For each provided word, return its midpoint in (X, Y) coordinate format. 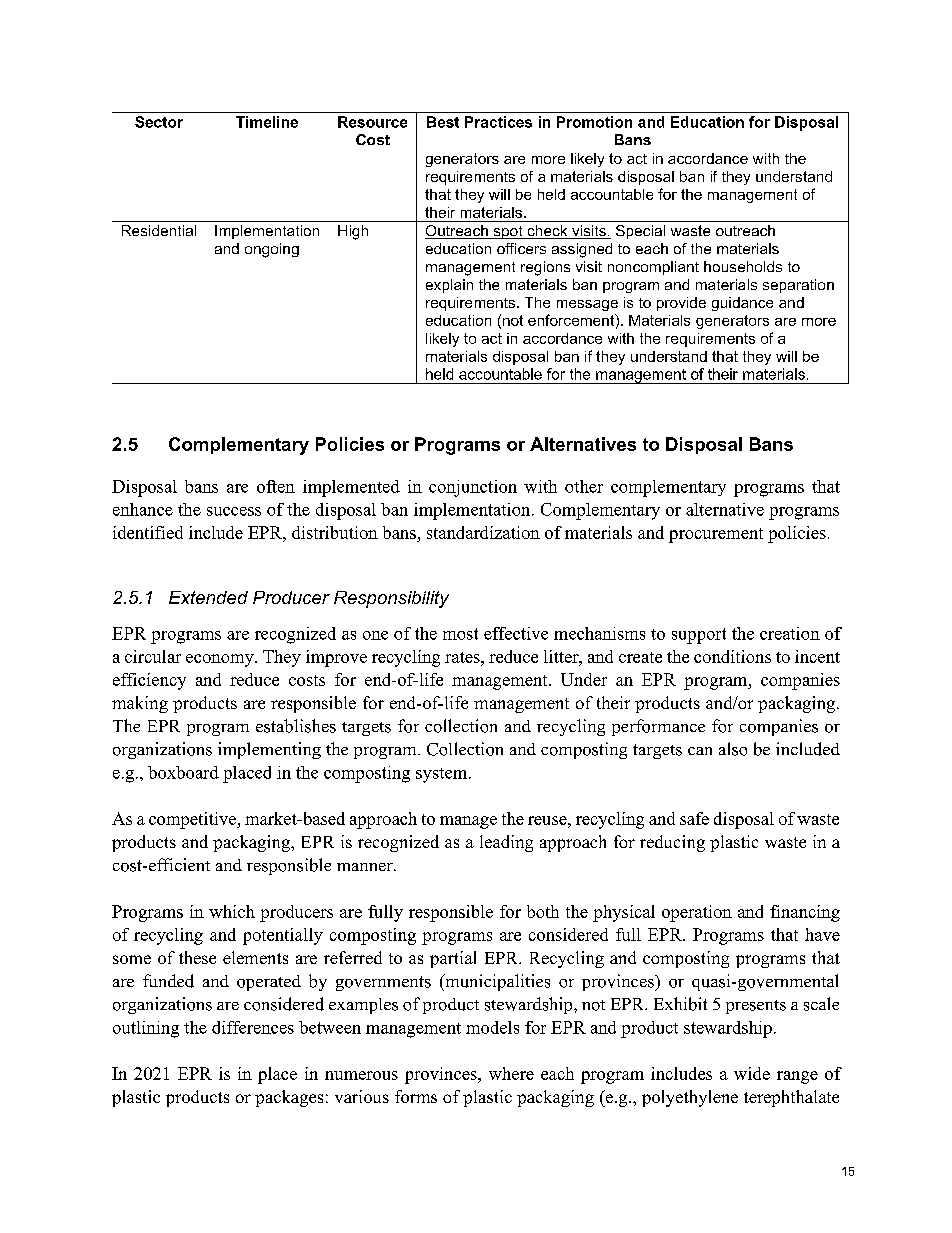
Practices (498, 122)
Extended (208, 597)
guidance (742, 304)
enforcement (572, 321)
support (699, 636)
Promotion (594, 122)
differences (253, 1027)
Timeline (267, 122)
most (460, 634)
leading (506, 843)
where (511, 1073)
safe (694, 818)
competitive (194, 820)
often (276, 486)
